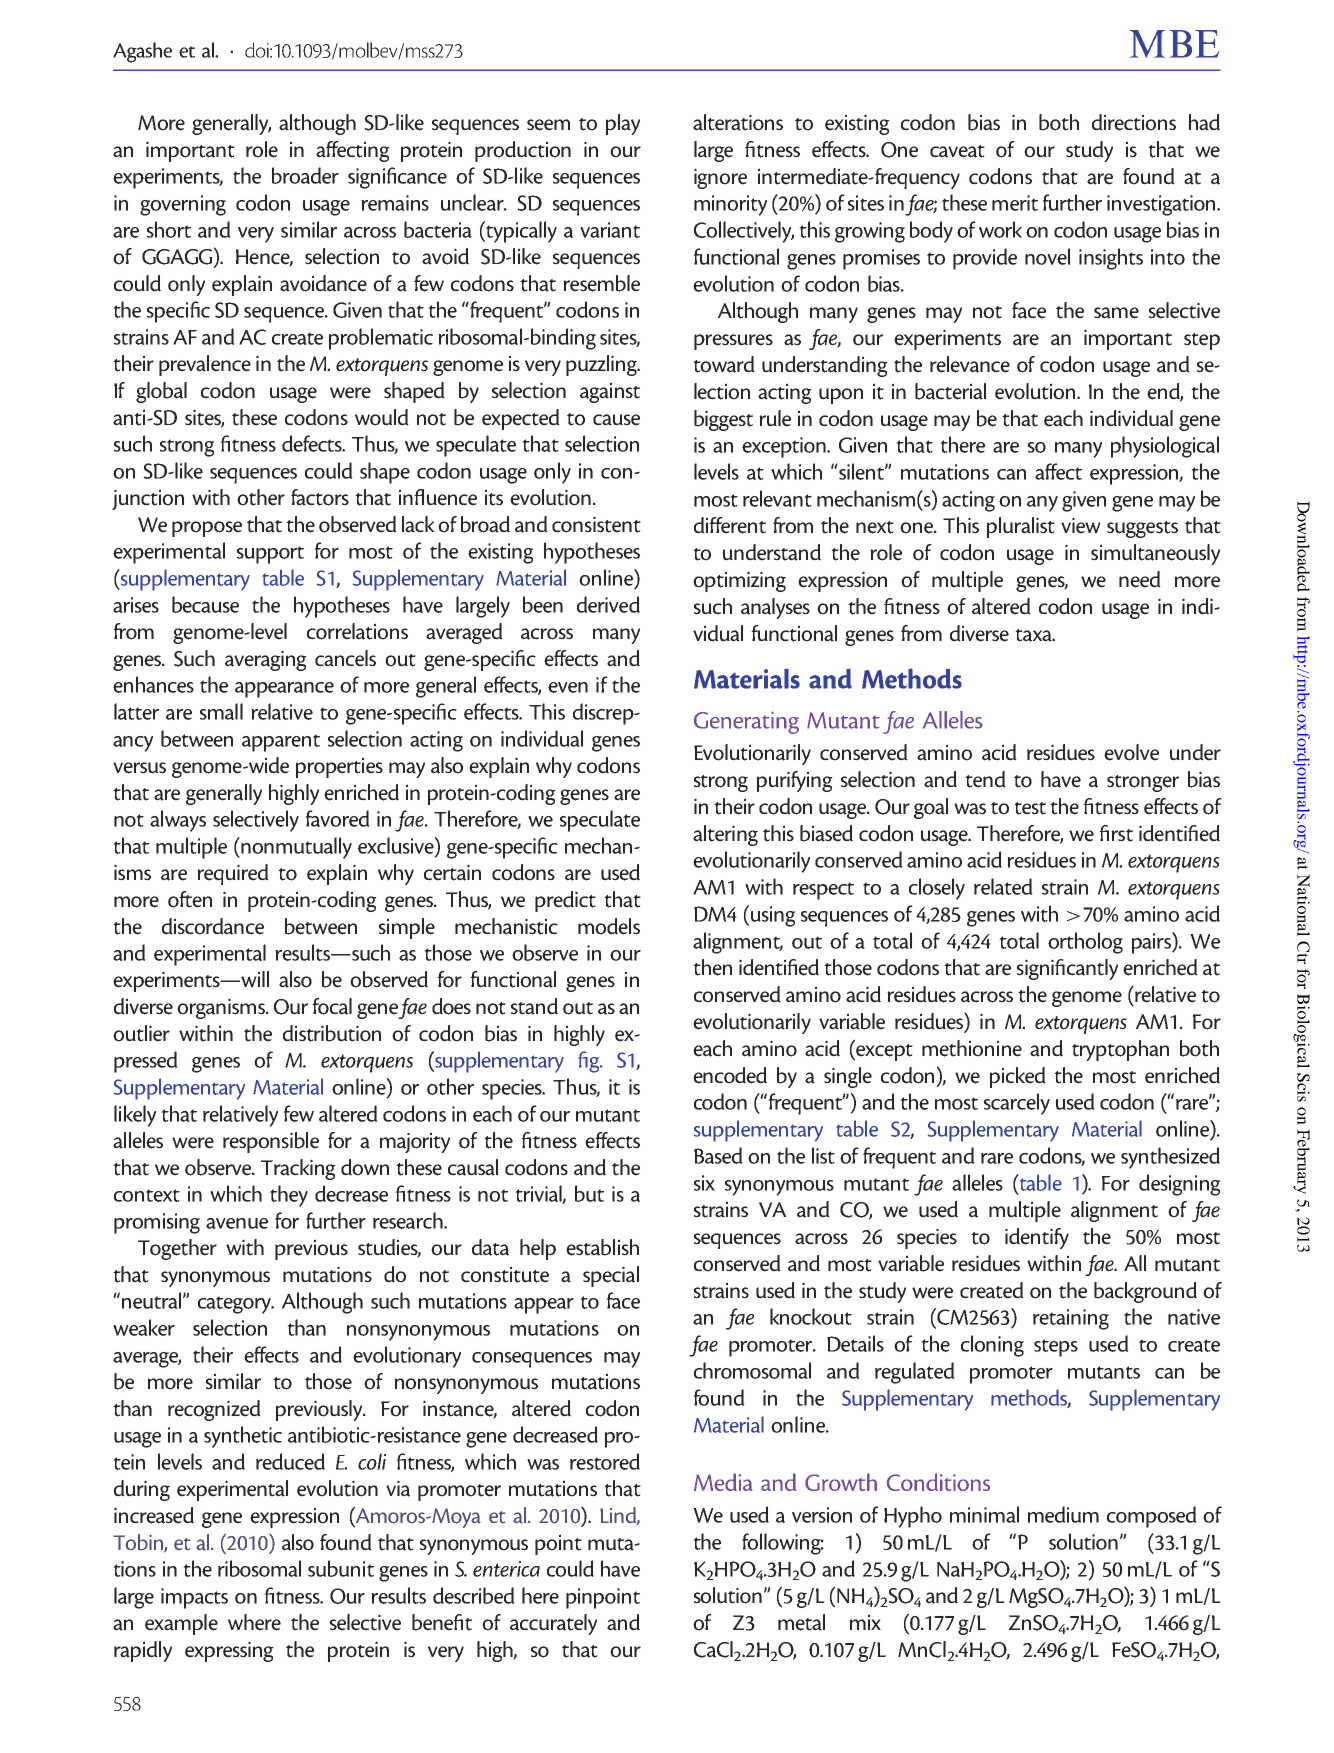 This screenshot has height=1753, width=1334. Describe the element at coordinates (194, 1598) in the screenshot. I see `impacts` at that location.
